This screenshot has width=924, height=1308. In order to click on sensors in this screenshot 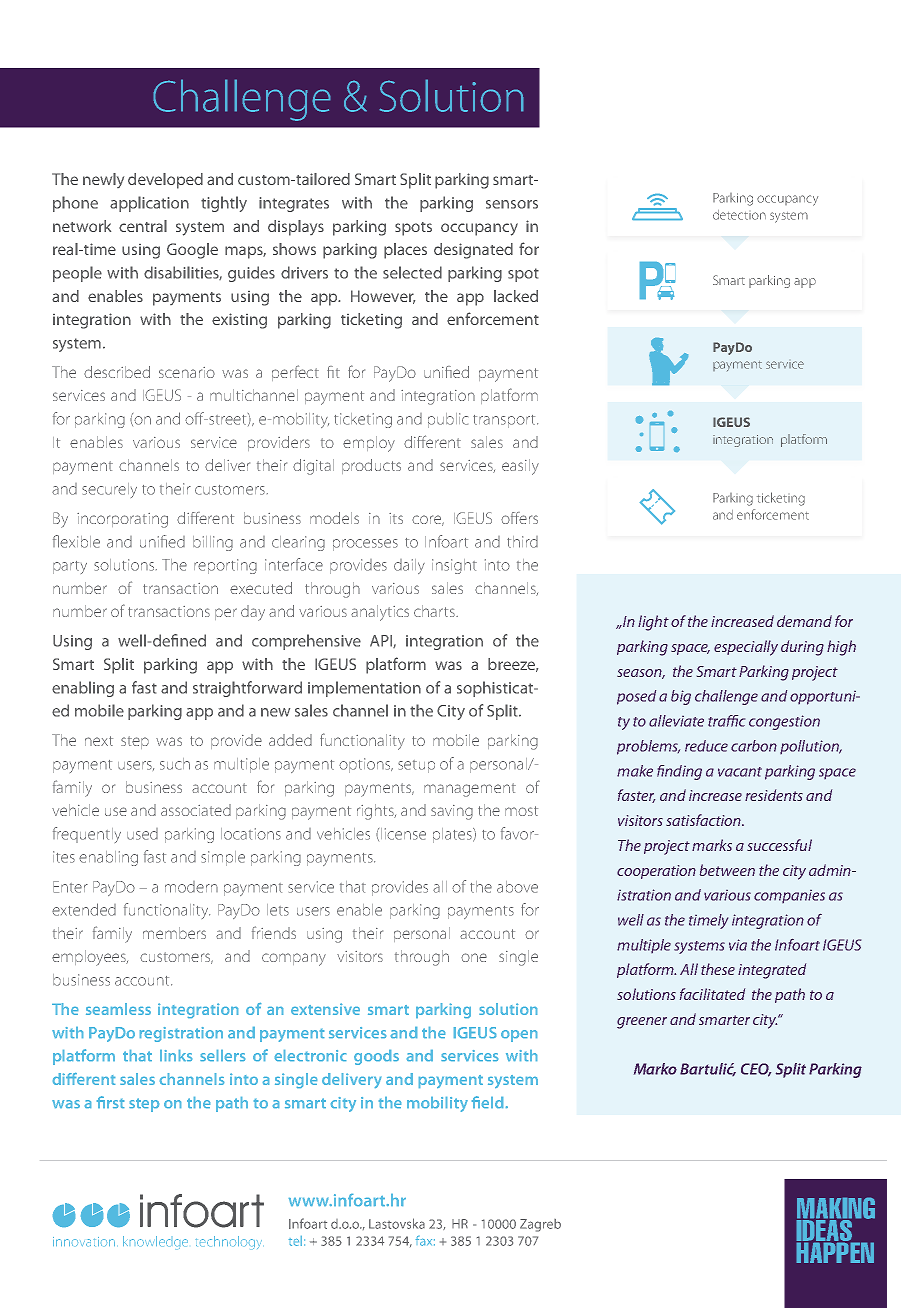, I will do `click(512, 204)`.
